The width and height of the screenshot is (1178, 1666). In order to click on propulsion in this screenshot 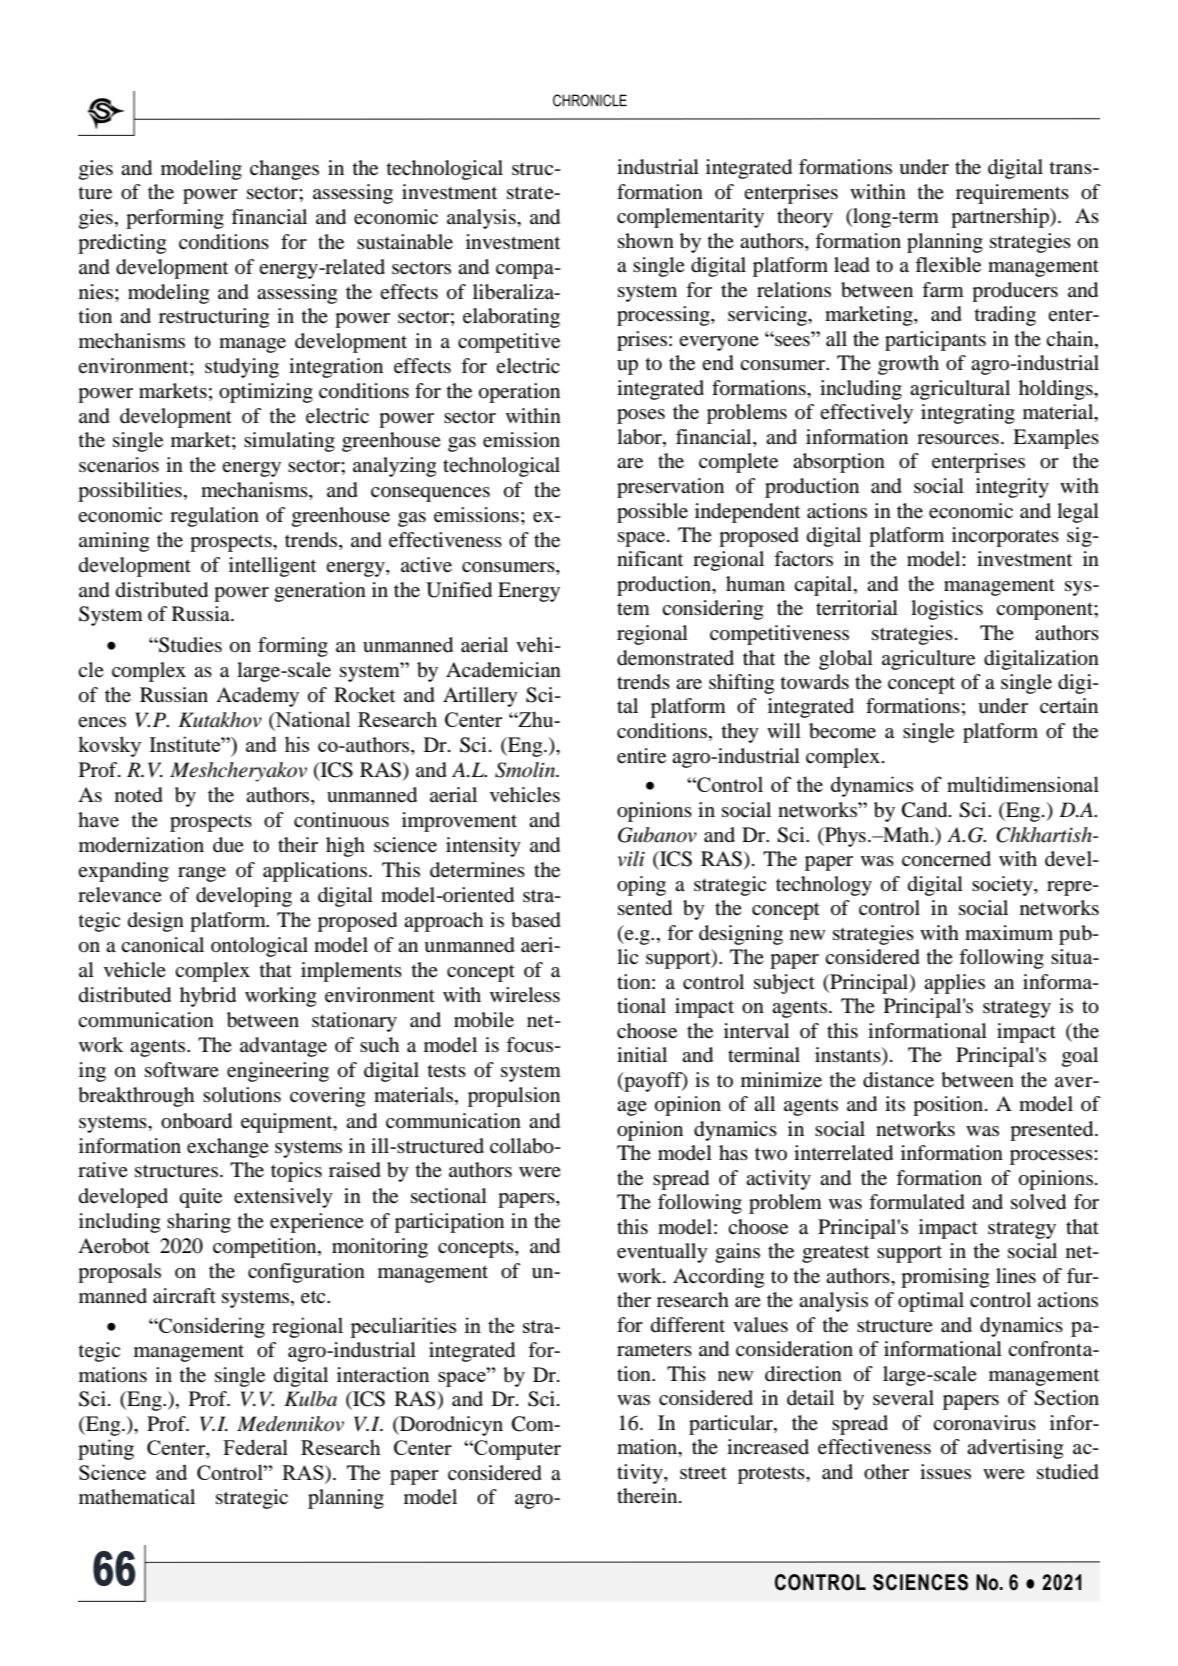, I will do `click(514, 1097)`.
